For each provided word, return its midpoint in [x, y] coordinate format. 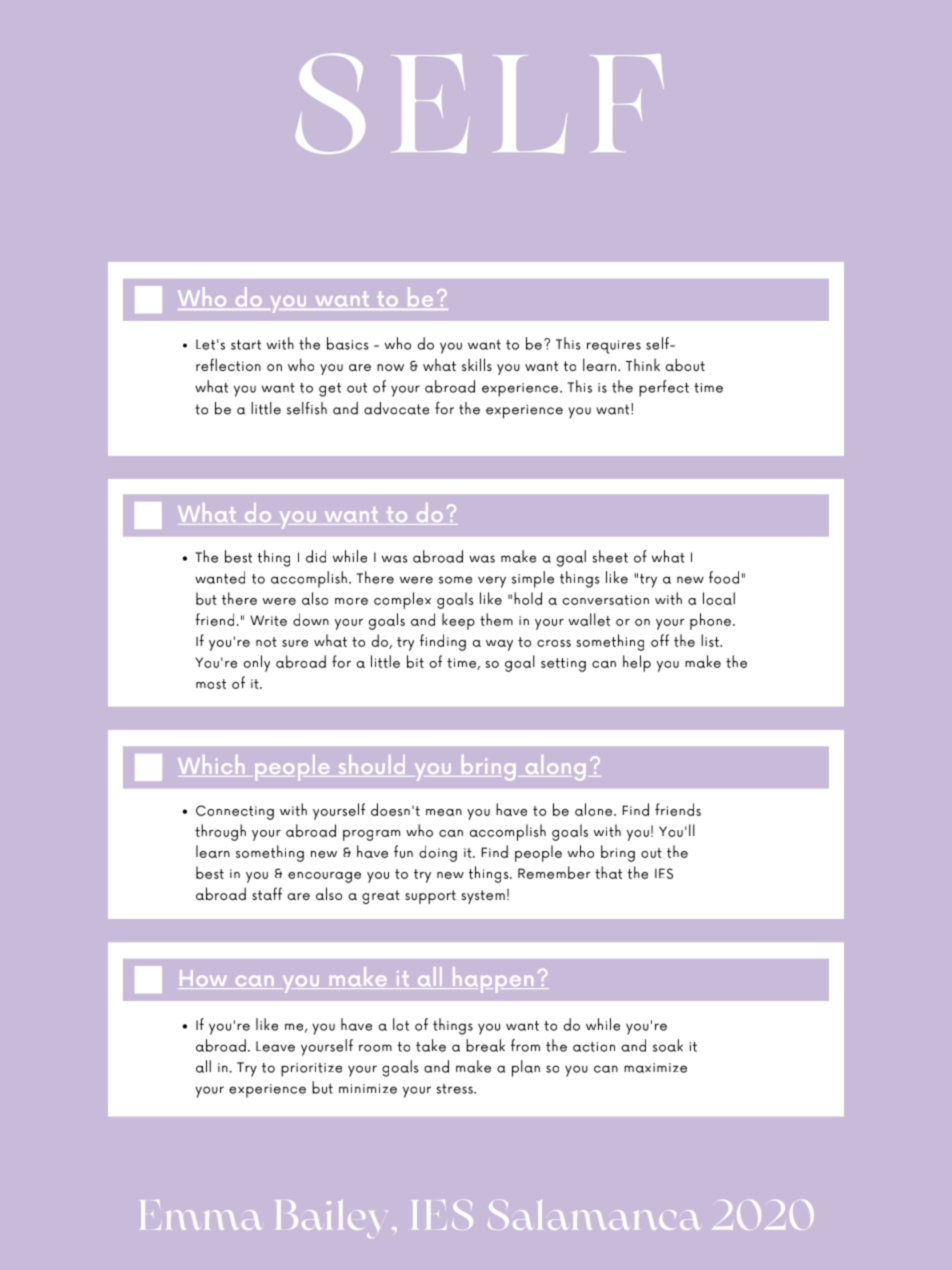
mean [444, 812]
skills [477, 364]
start [246, 345]
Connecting [235, 812]
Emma [201, 1215]
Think [643, 364]
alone [595, 809]
